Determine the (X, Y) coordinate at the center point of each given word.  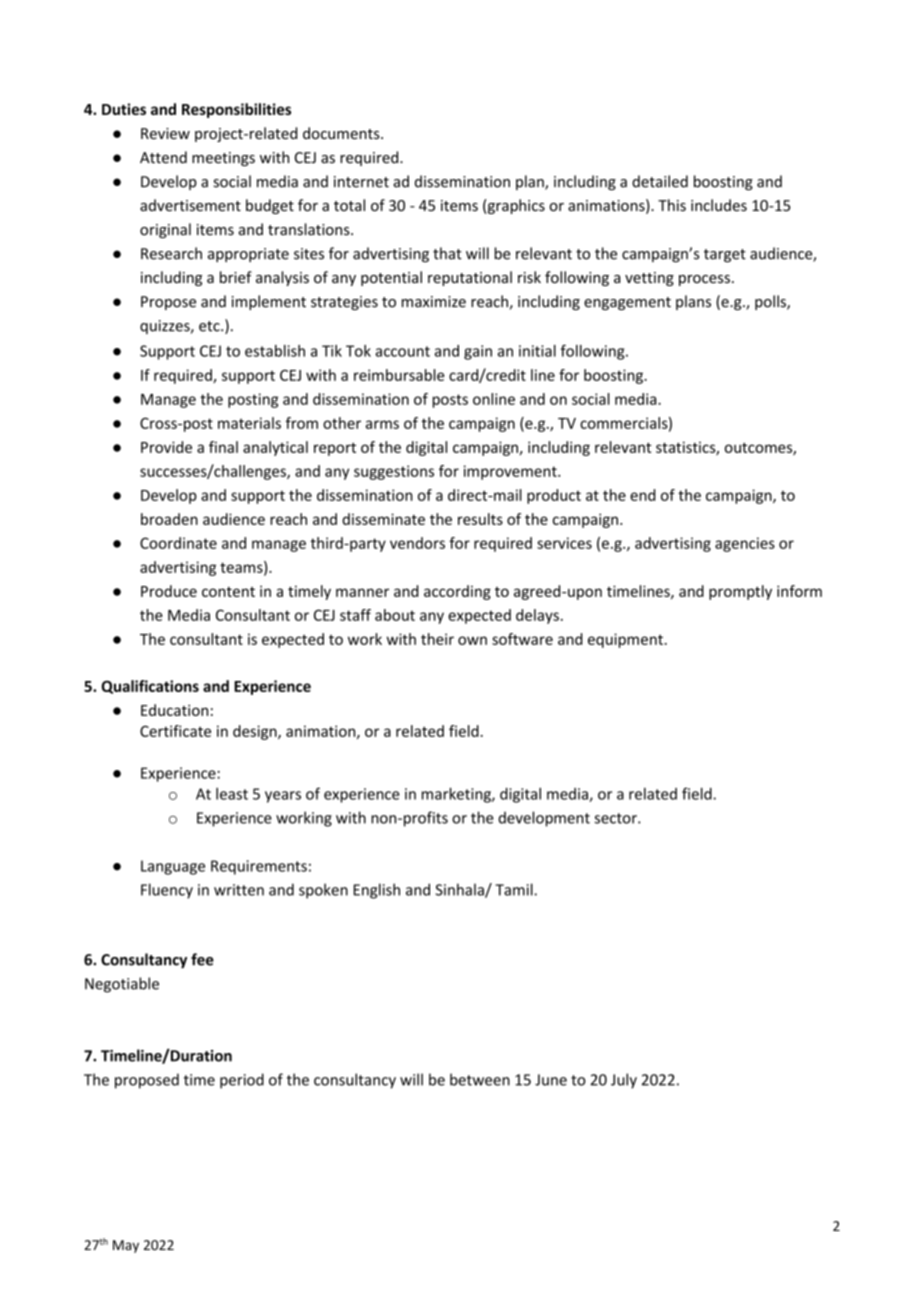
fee (202, 959)
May (126, 1246)
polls (771, 302)
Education (174, 710)
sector (616, 818)
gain (478, 352)
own (472, 640)
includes (719, 205)
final (223, 447)
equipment (625, 640)
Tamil (515, 889)
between (480, 1079)
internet (361, 182)
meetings (223, 159)
